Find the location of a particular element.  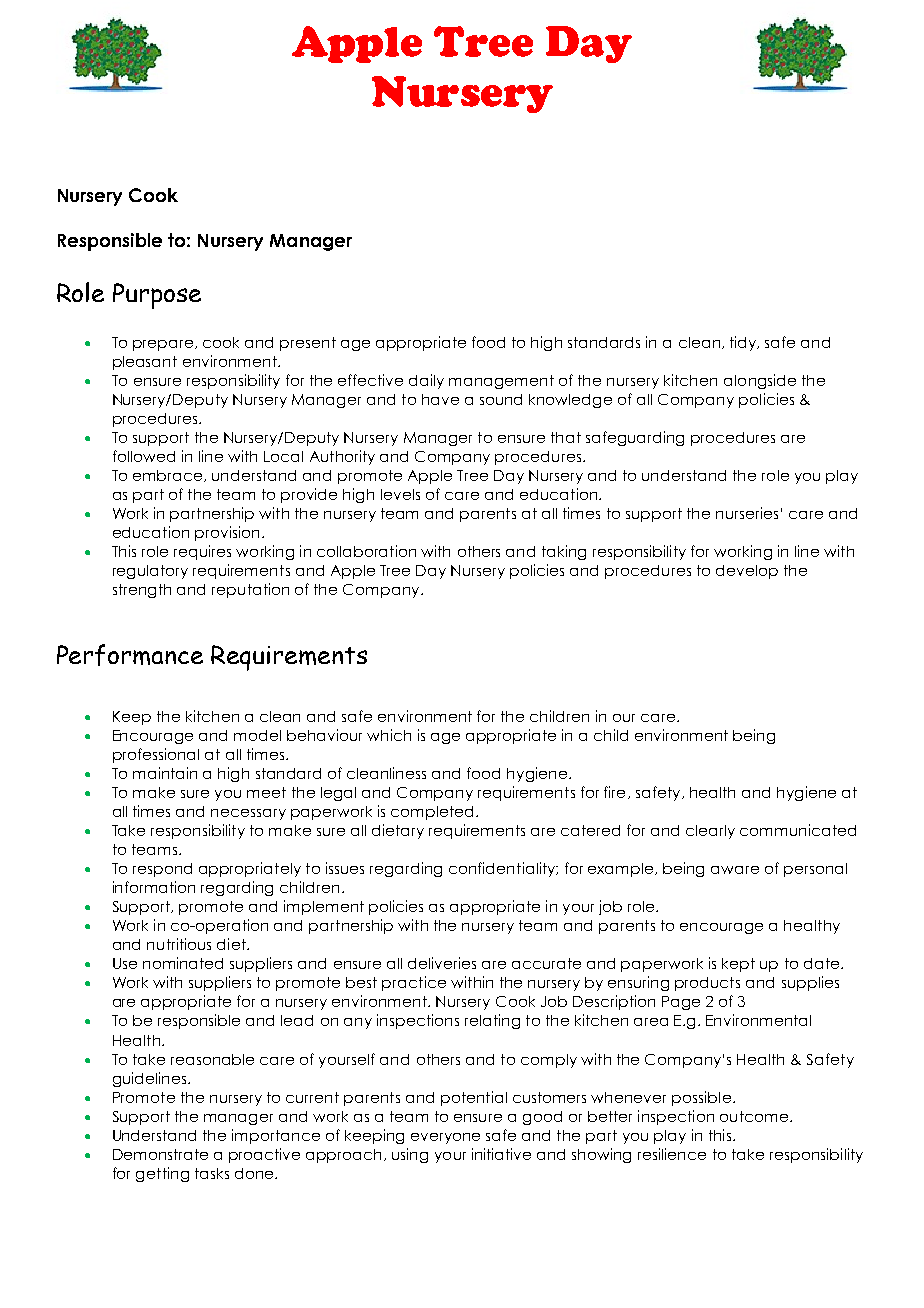

tidy is located at coordinates (744, 343).
